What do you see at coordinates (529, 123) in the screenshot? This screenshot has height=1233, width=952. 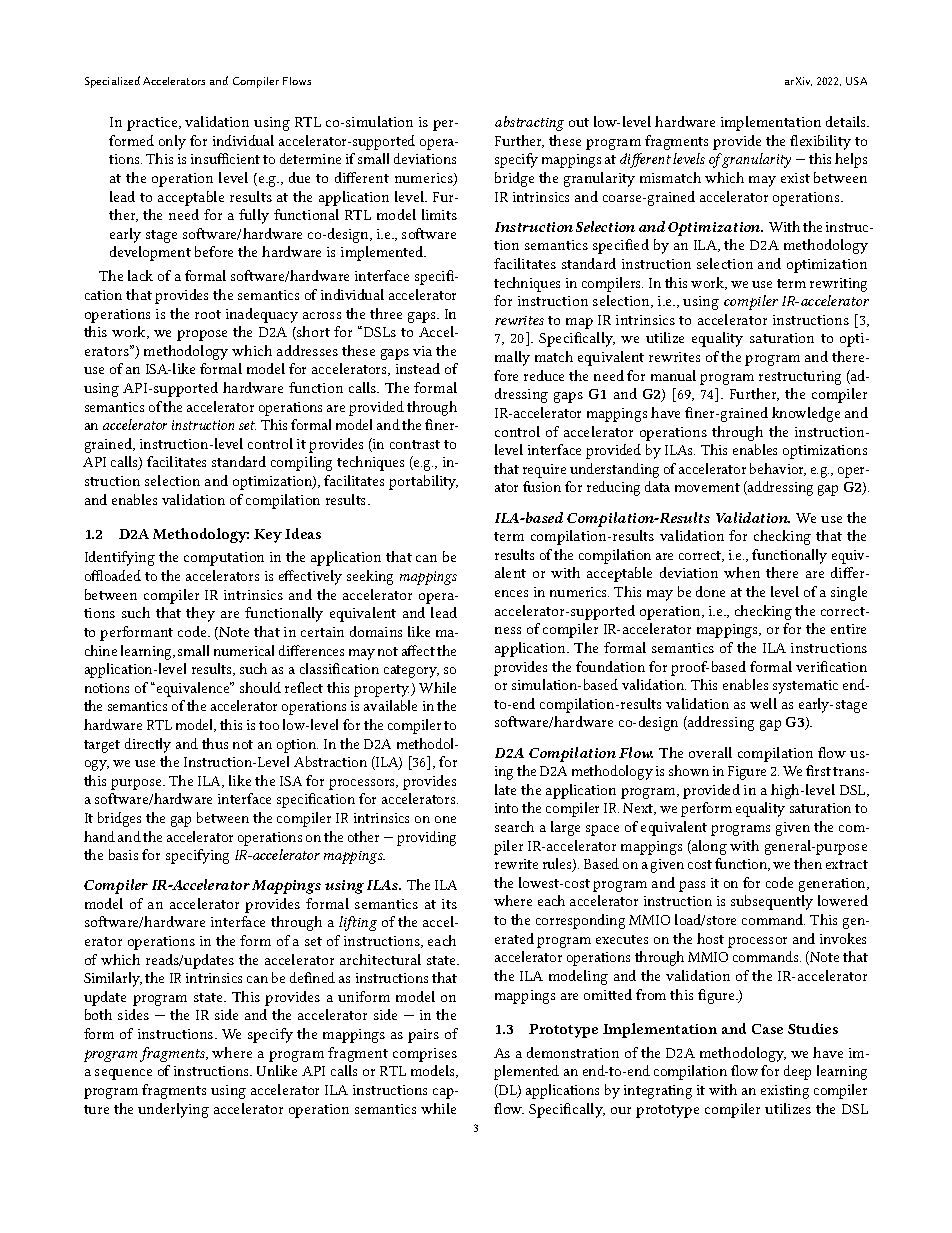 I see `abstracting` at bounding box center [529, 123].
